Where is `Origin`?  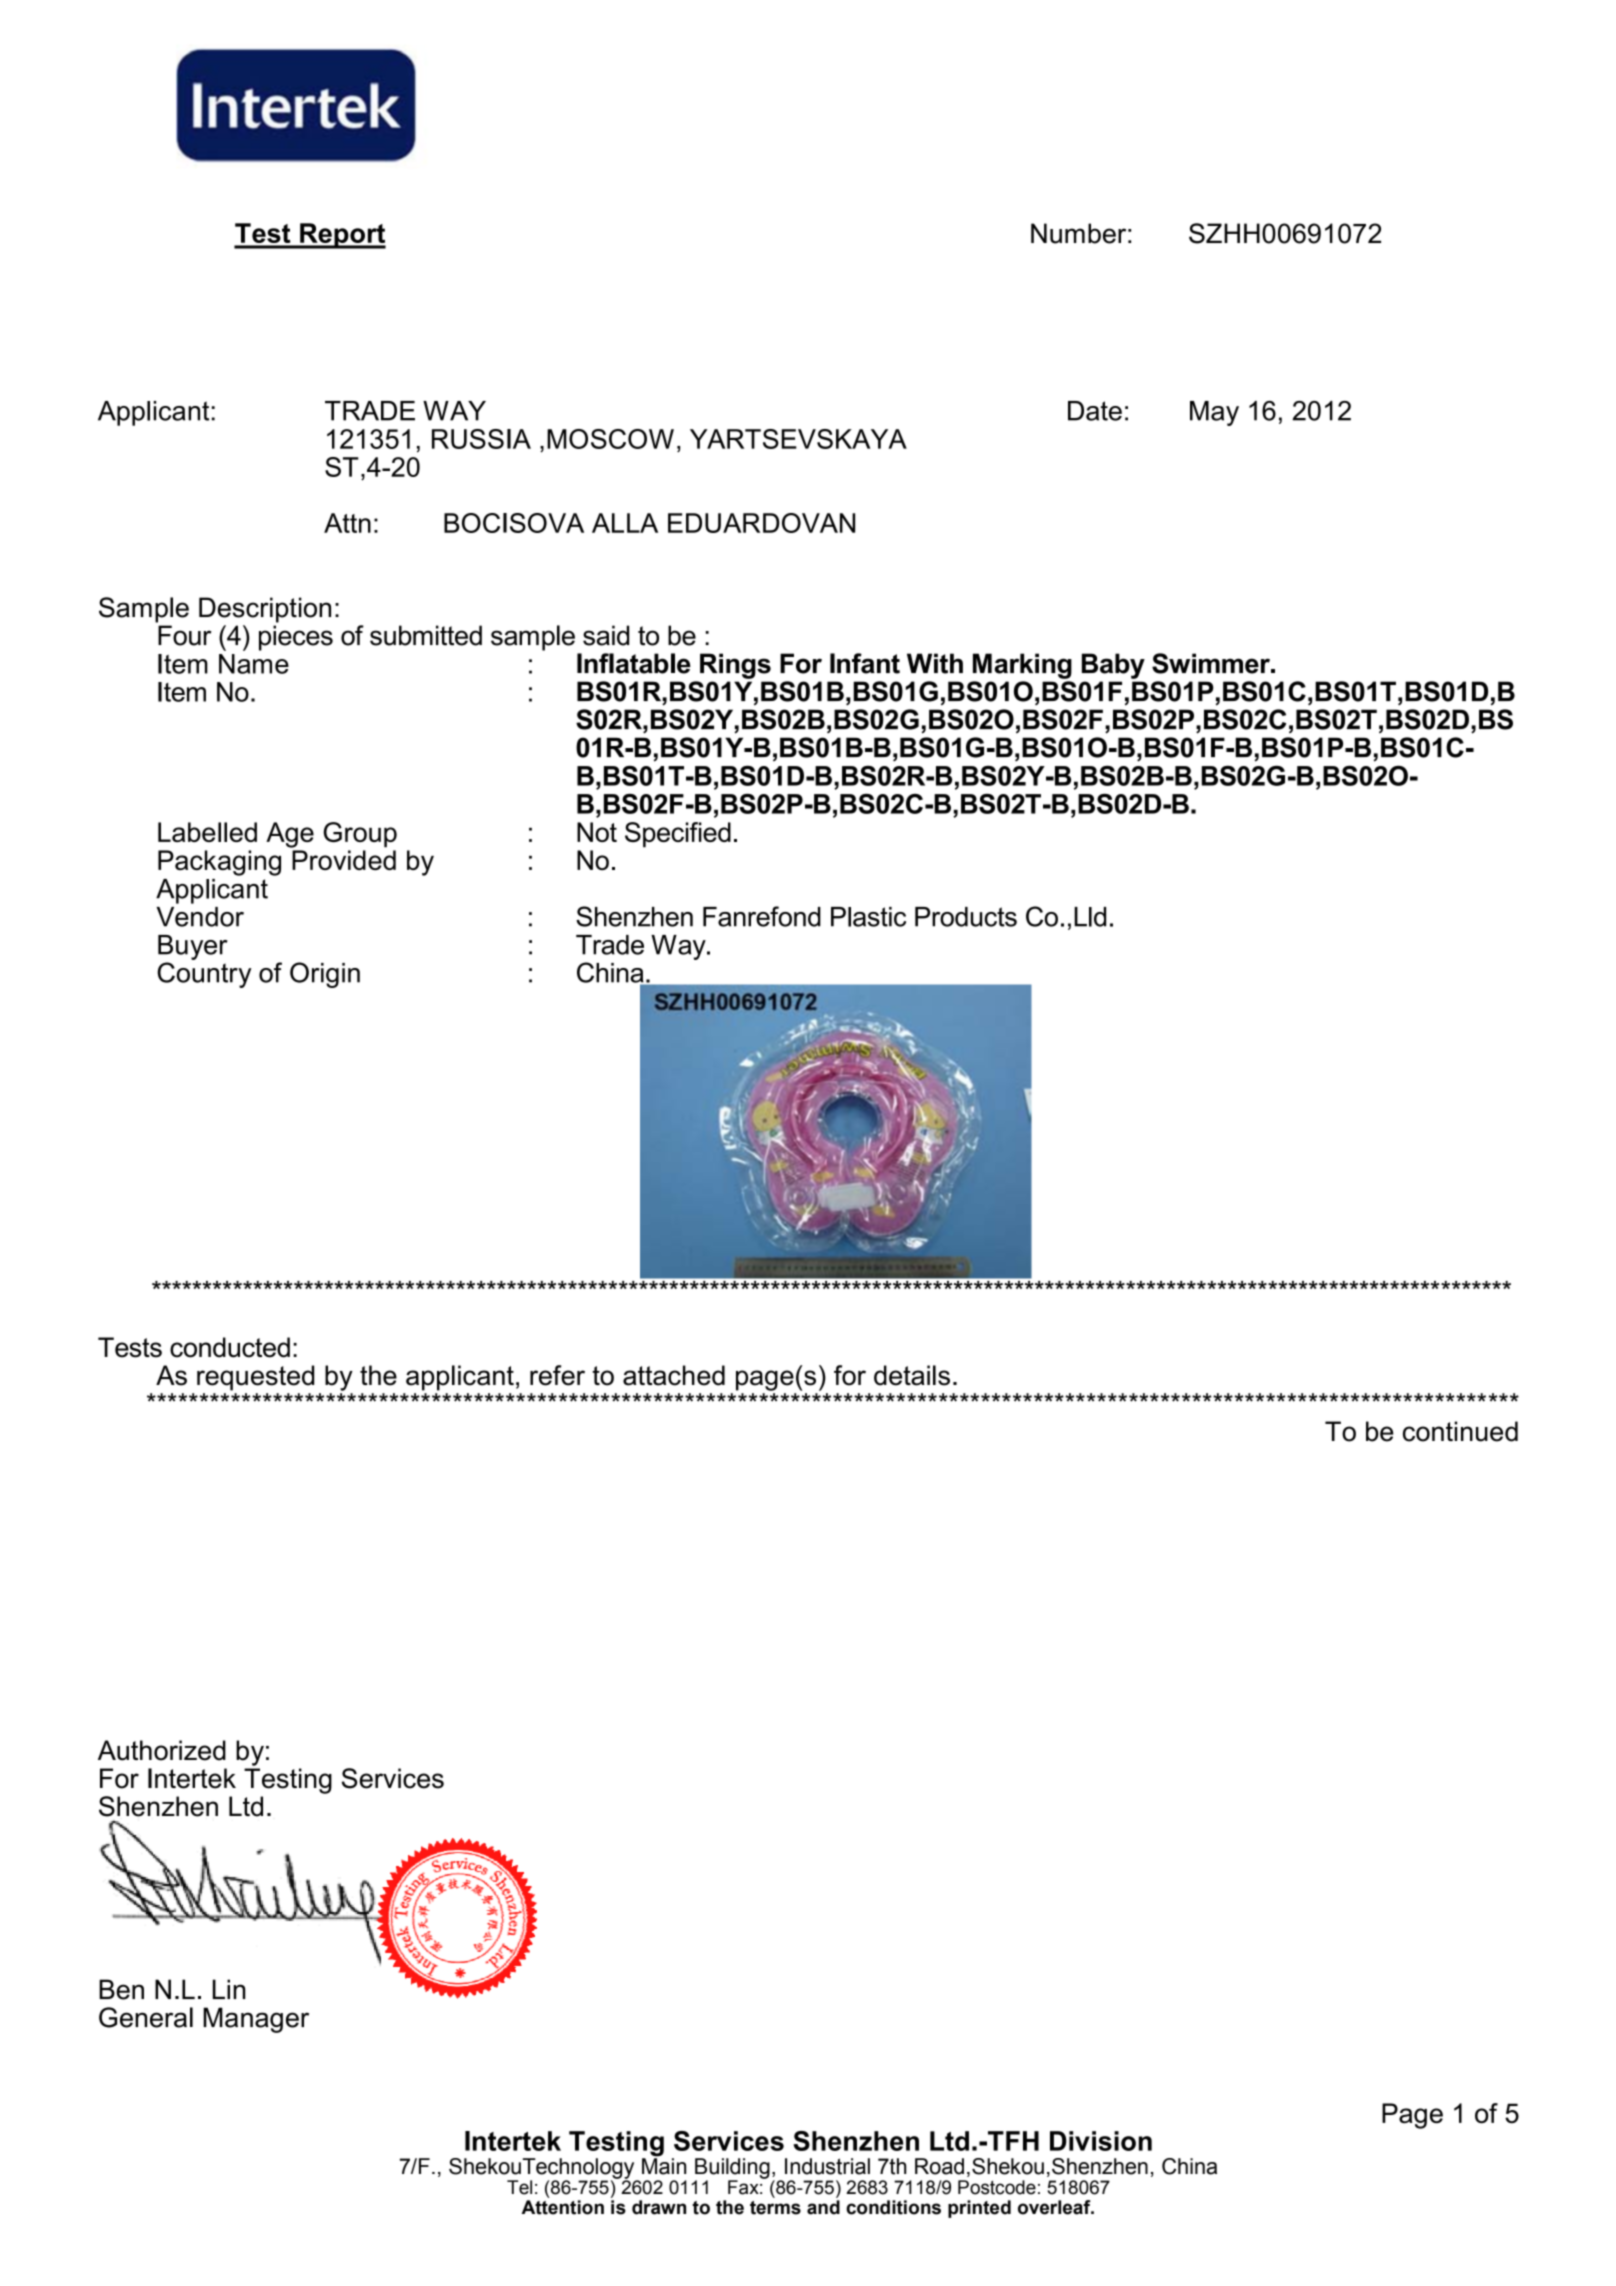
Origin is located at coordinates (325, 975).
